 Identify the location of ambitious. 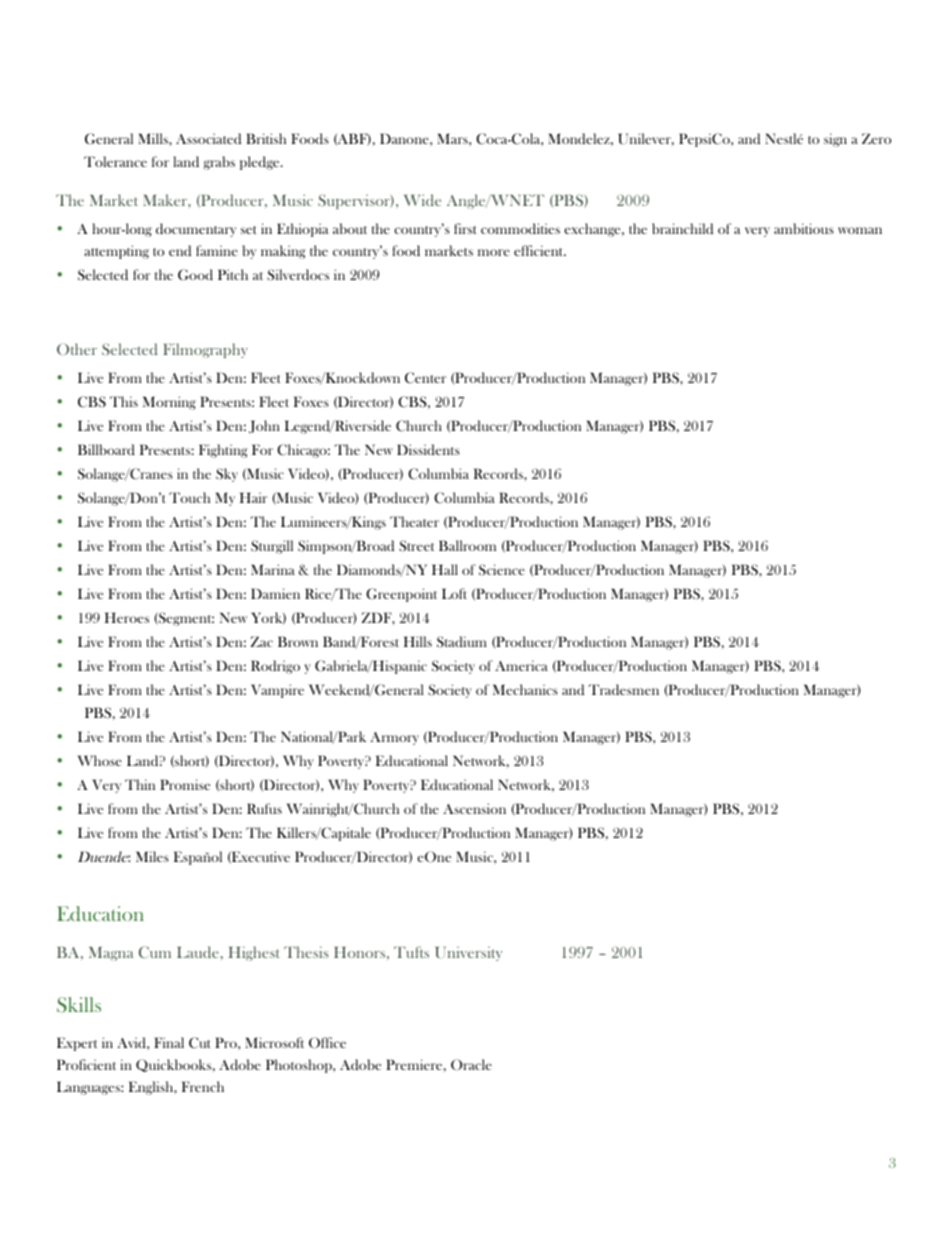
(804, 228).
